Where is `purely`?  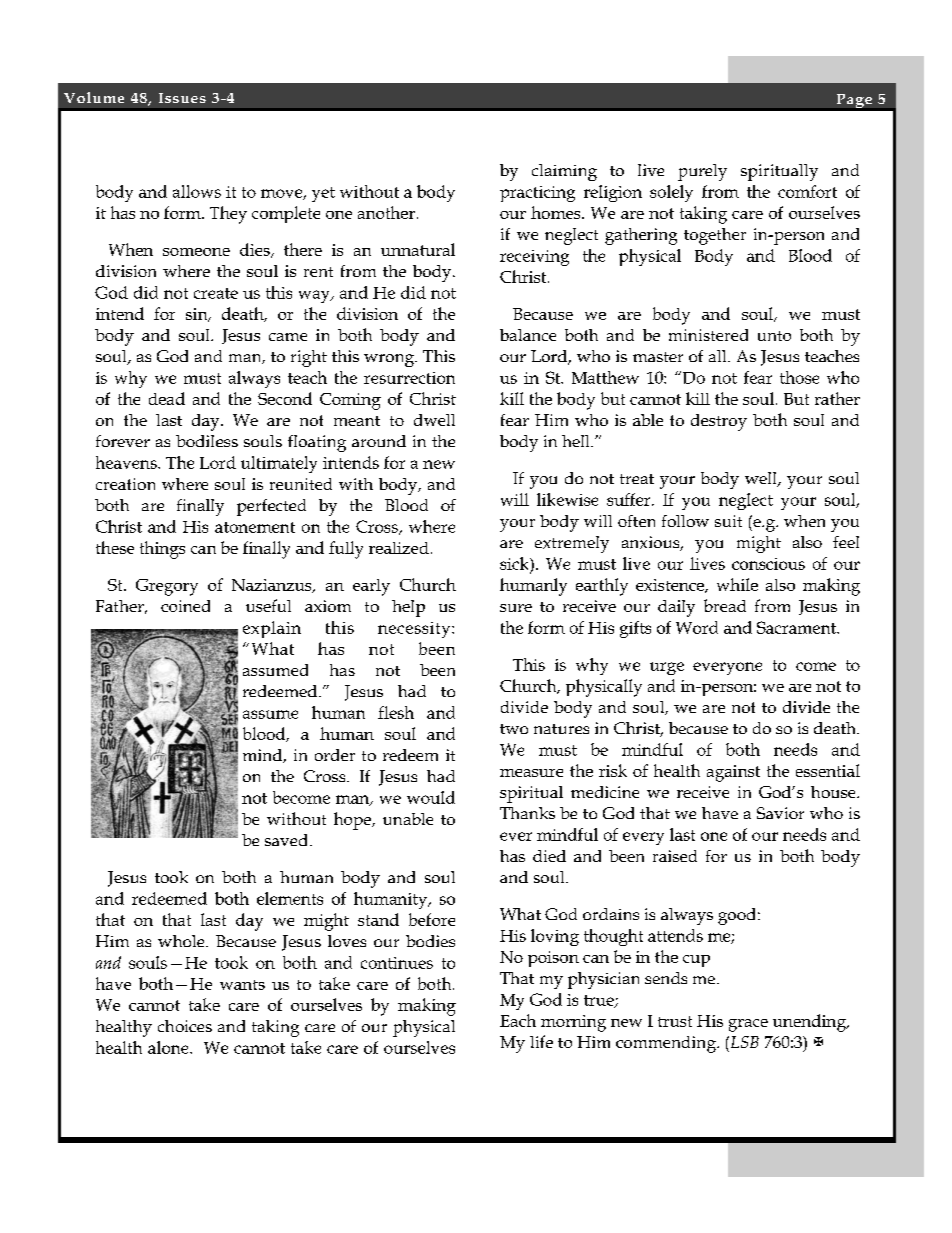 purely is located at coordinates (702, 172).
